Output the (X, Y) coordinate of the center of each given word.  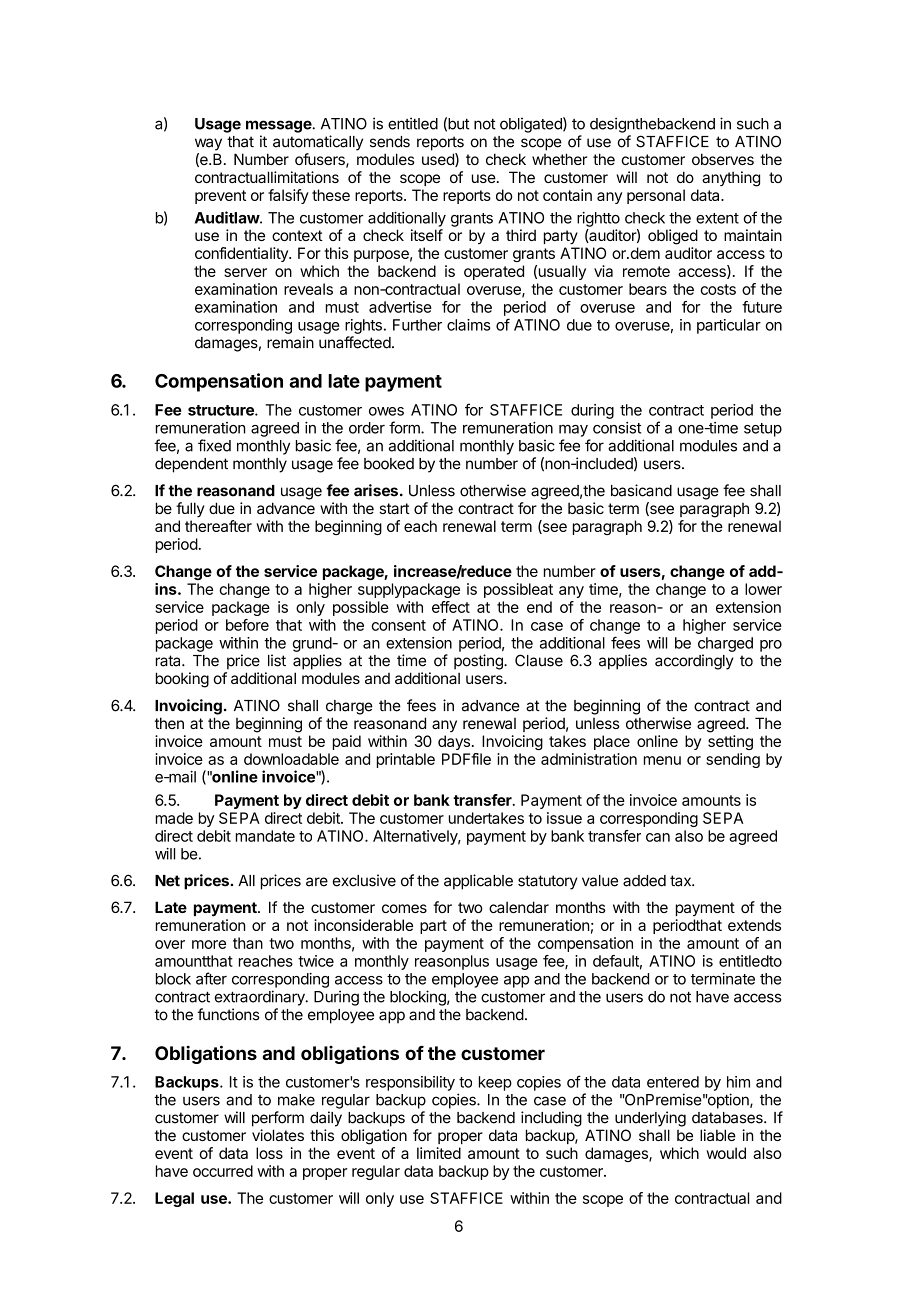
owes (386, 411)
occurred (223, 1171)
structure (222, 410)
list (277, 660)
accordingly (694, 662)
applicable (478, 882)
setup (763, 430)
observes (723, 159)
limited (439, 1153)
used (439, 160)
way (208, 144)
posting (479, 662)
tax (681, 881)
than (248, 943)
